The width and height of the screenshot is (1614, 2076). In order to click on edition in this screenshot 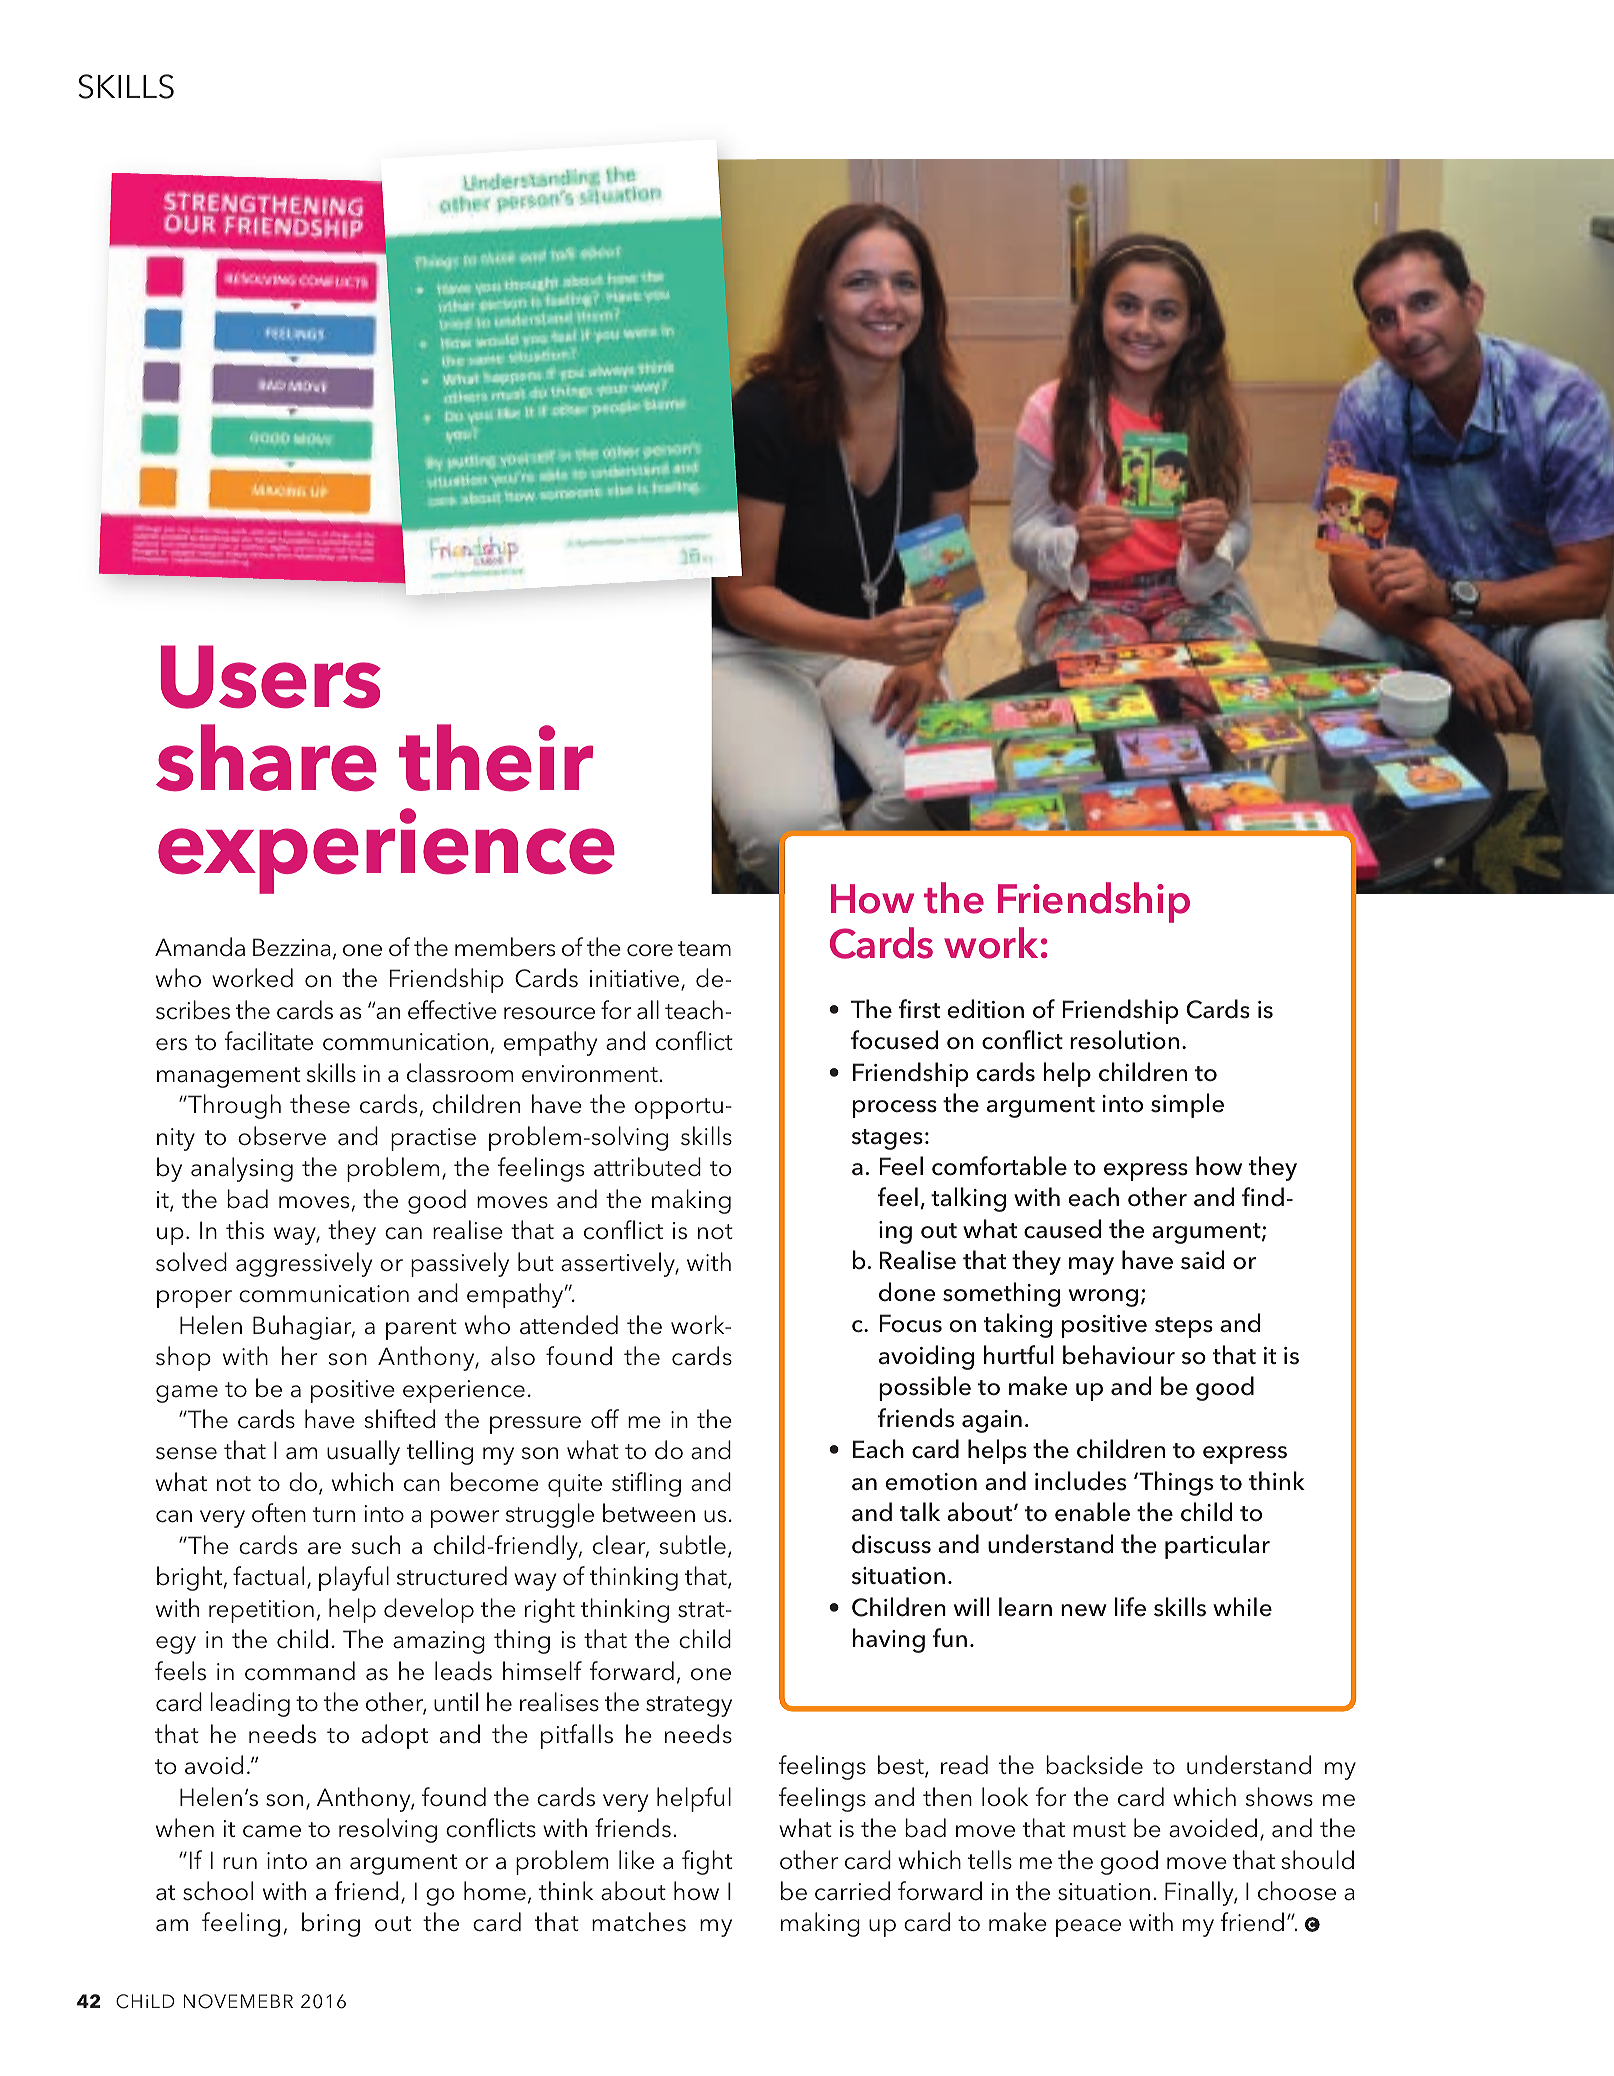, I will do `click(985, 1009)`.
